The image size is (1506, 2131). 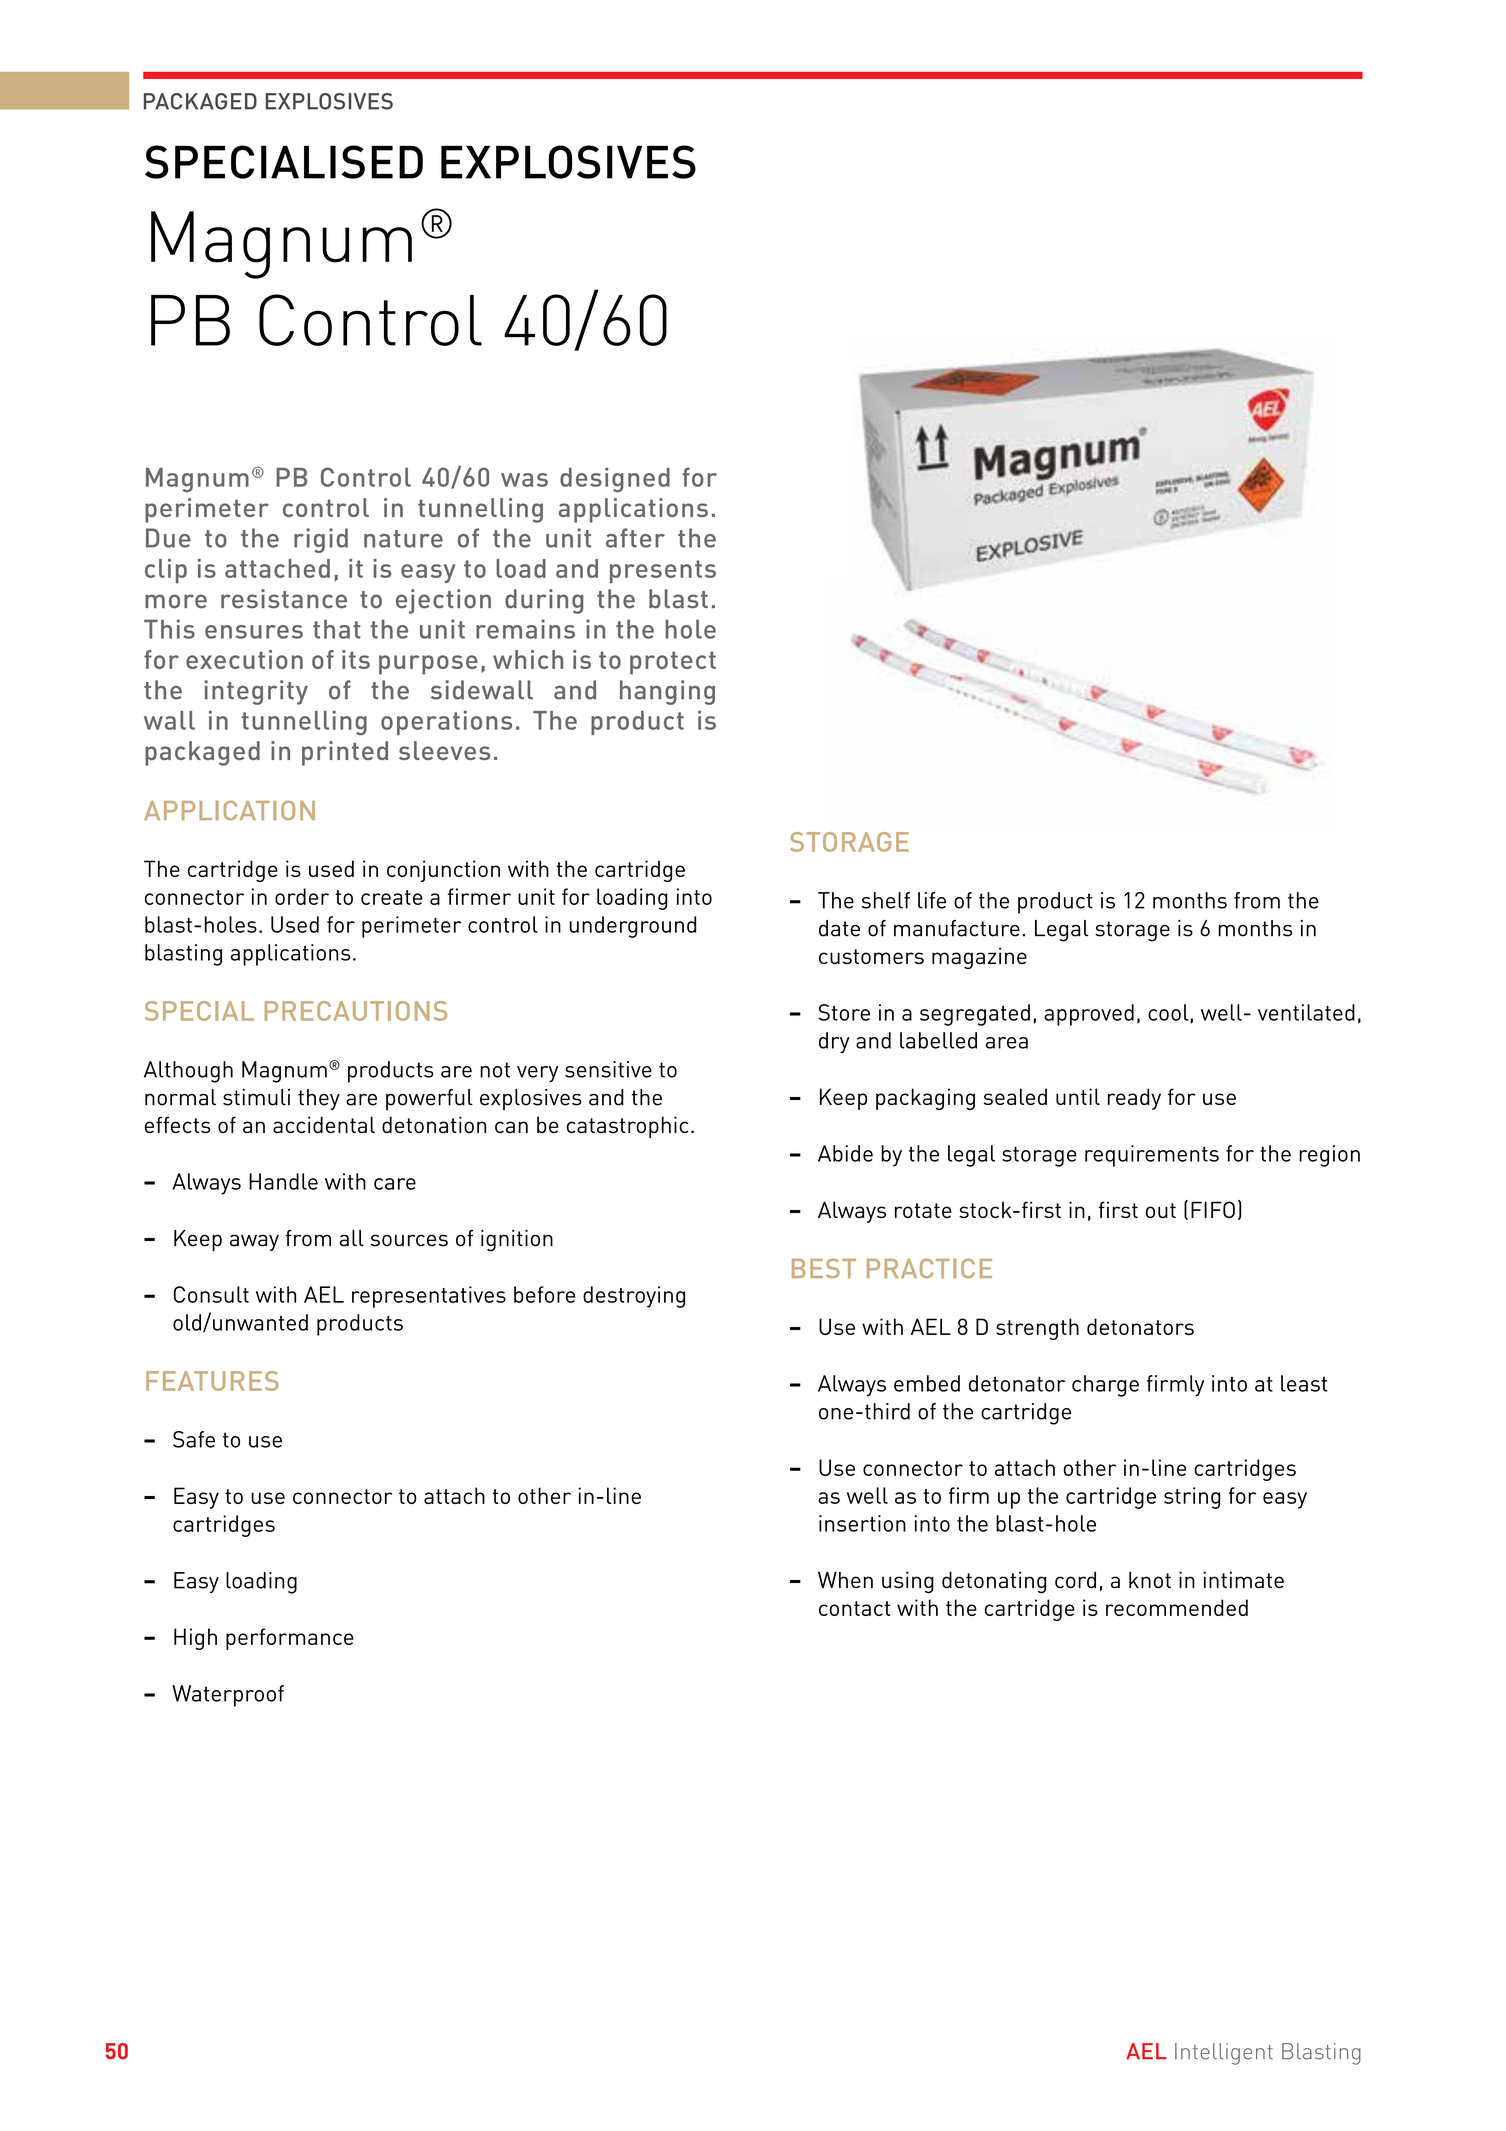 I want to click on presents, so click(x=663, y=571).
